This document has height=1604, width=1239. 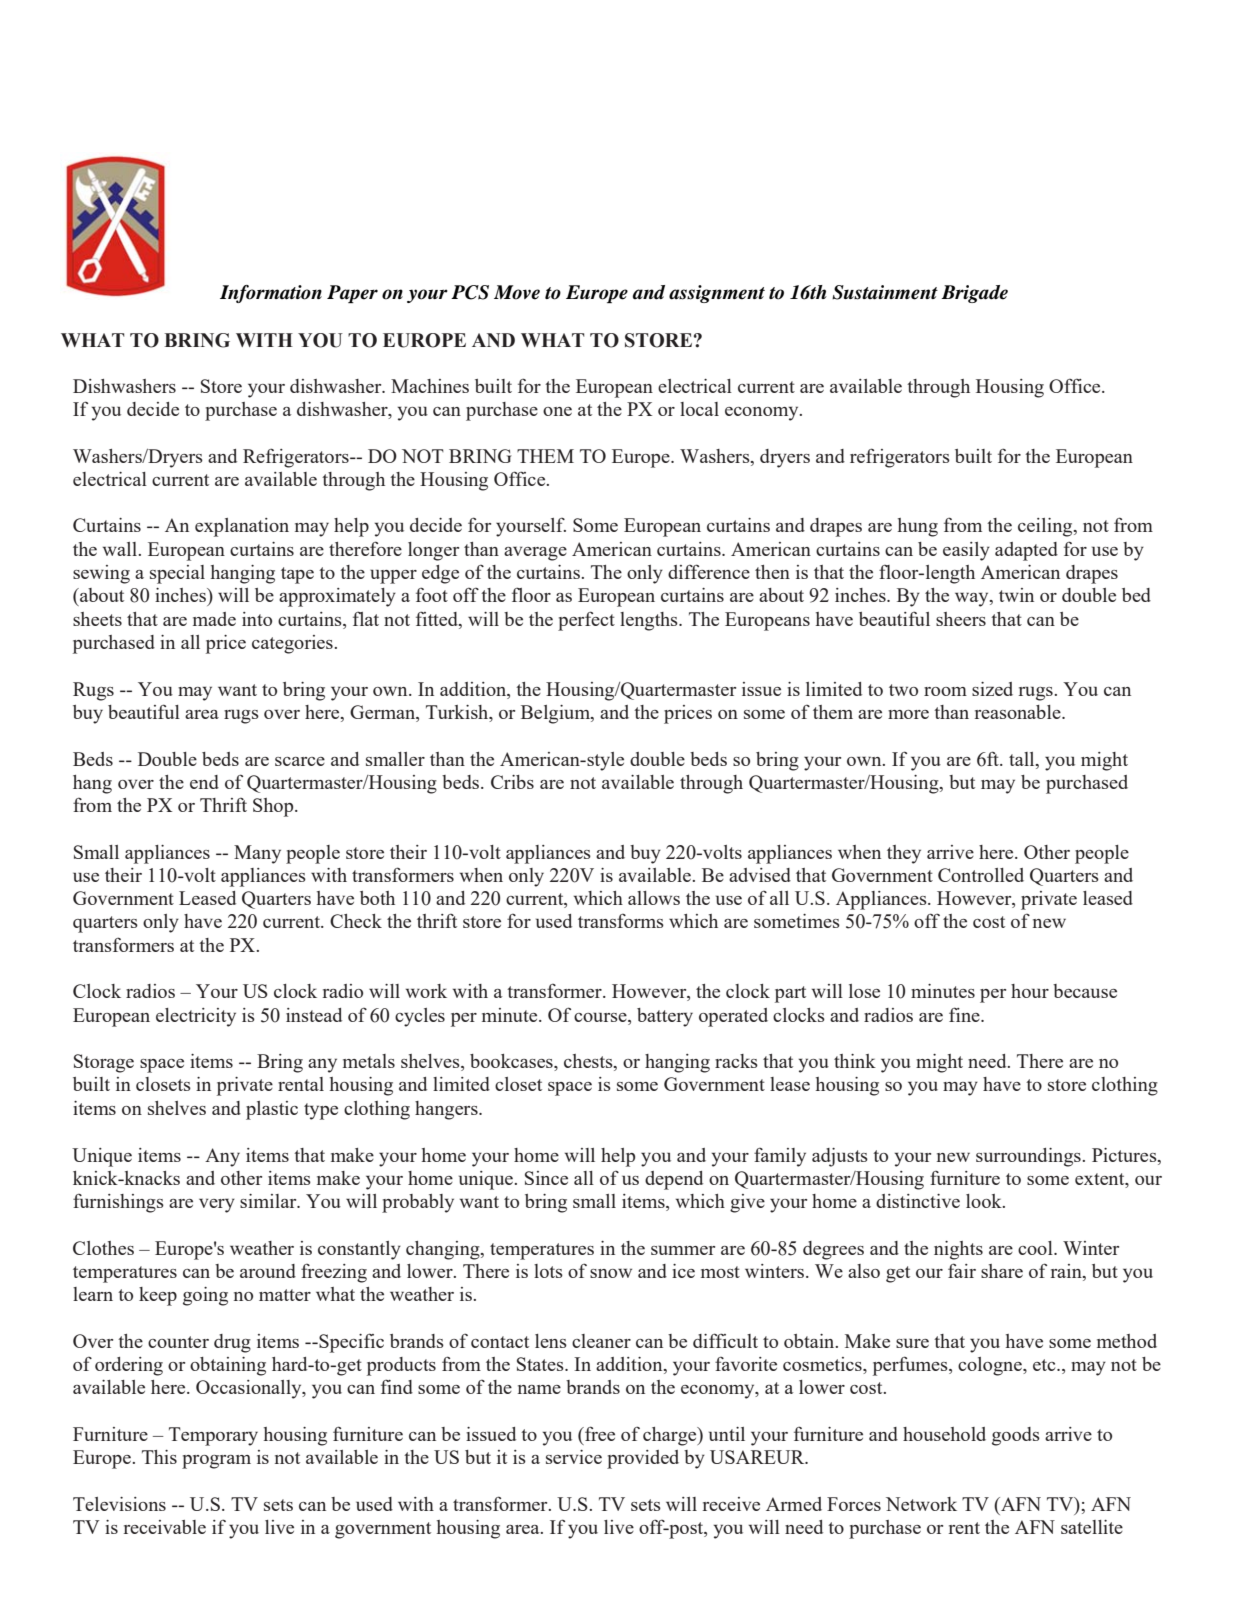 I want to click on twin, so click(x=1016, y=595).
